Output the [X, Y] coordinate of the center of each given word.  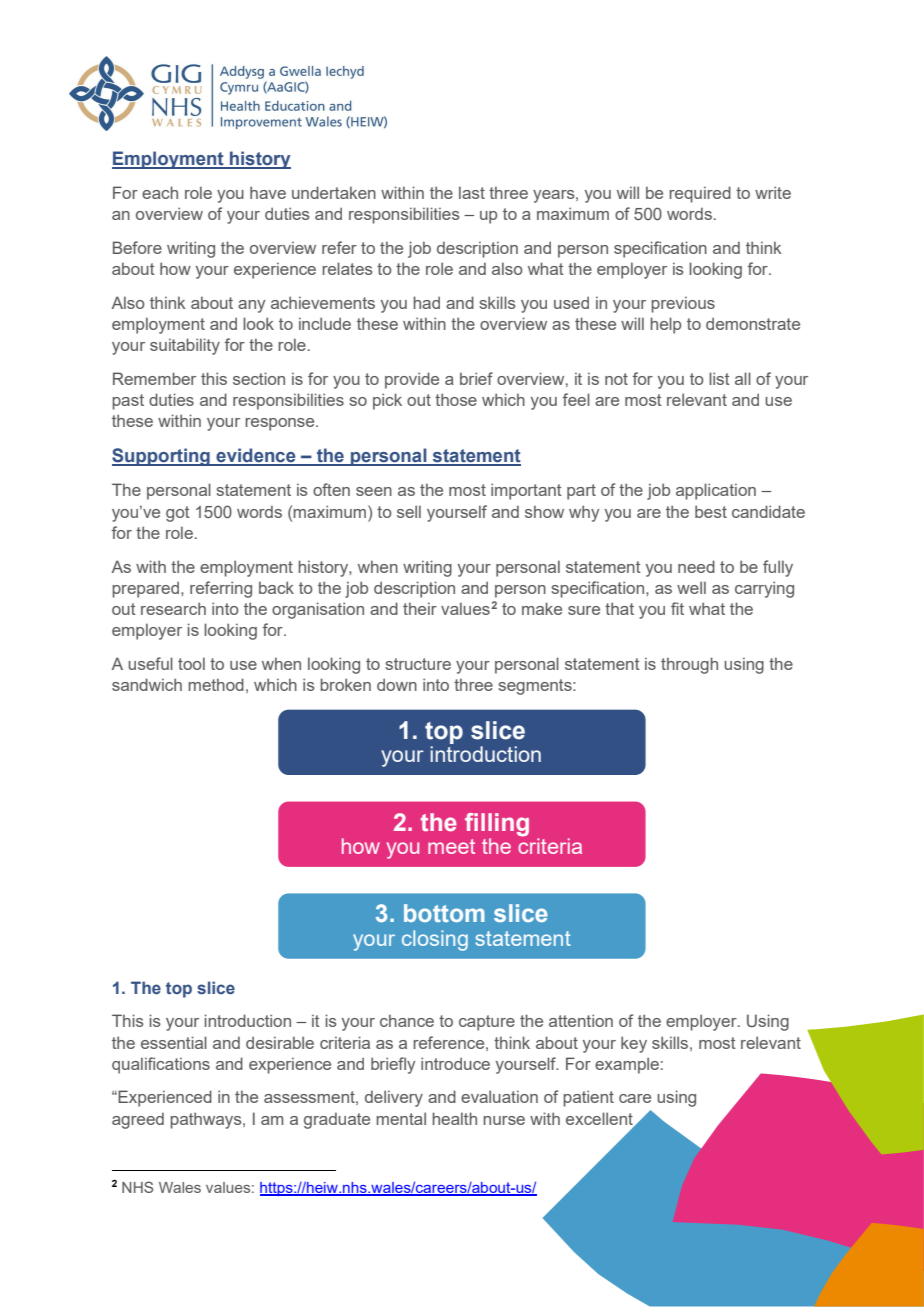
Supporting [162, 457]
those [456, 399]
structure [418, 664]
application [716, 491]
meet [451, 846]
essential [174, 1042]
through [689, 665]
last [472, 192]
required [700, 194]
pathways [207, 1120]
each [160, 192]
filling [497, 825]
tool [191, 663]
